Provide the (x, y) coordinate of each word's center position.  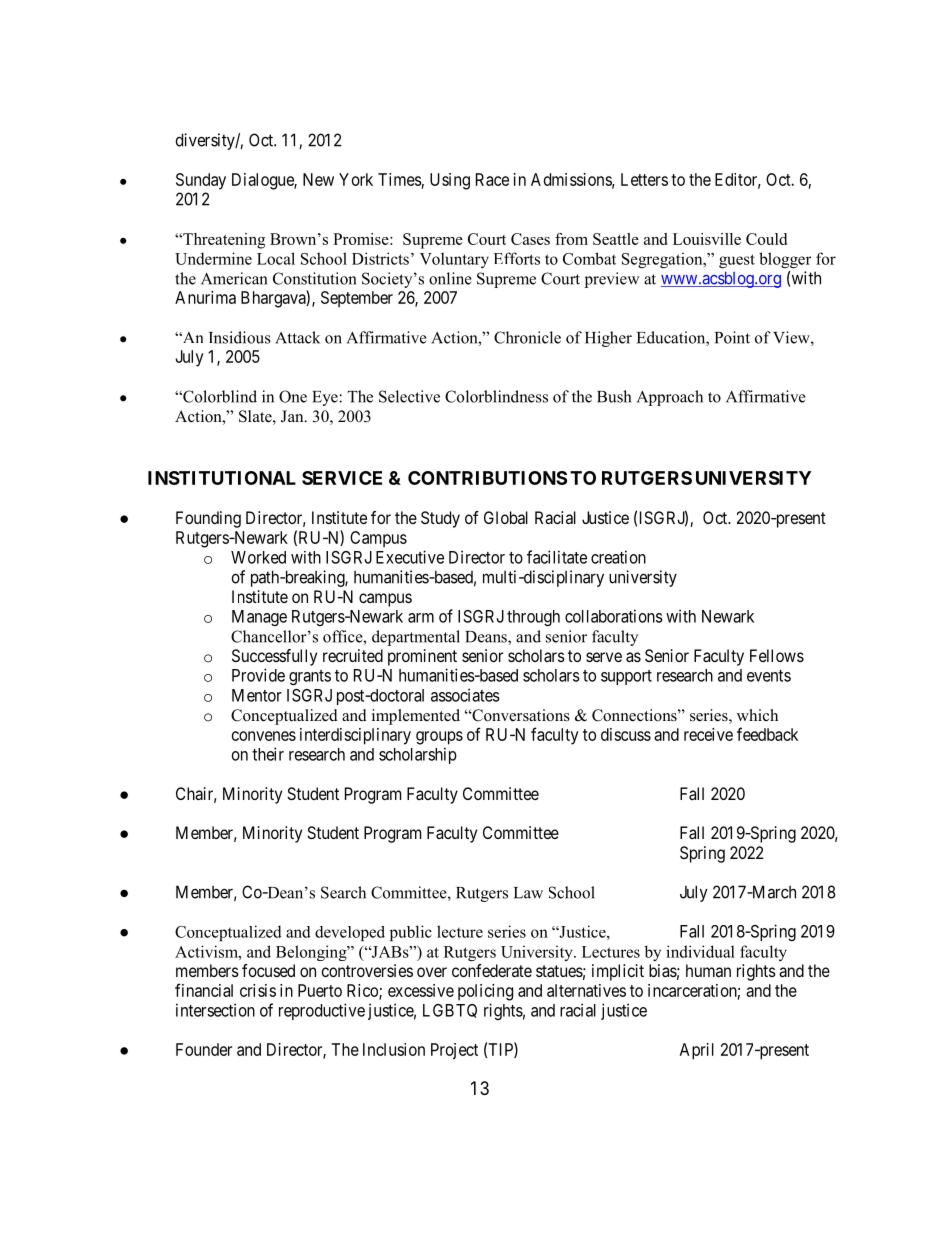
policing (485, 992)
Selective (409, 396)
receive (708, 734)
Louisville (707, 239)
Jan (293, 416)
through (533, 618)
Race (492, 179)
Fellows (777, 655)
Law (528, 893)
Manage (259, 618)
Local (276, 258)
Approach (670, 398)
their (268, 754)
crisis (258, 990)
